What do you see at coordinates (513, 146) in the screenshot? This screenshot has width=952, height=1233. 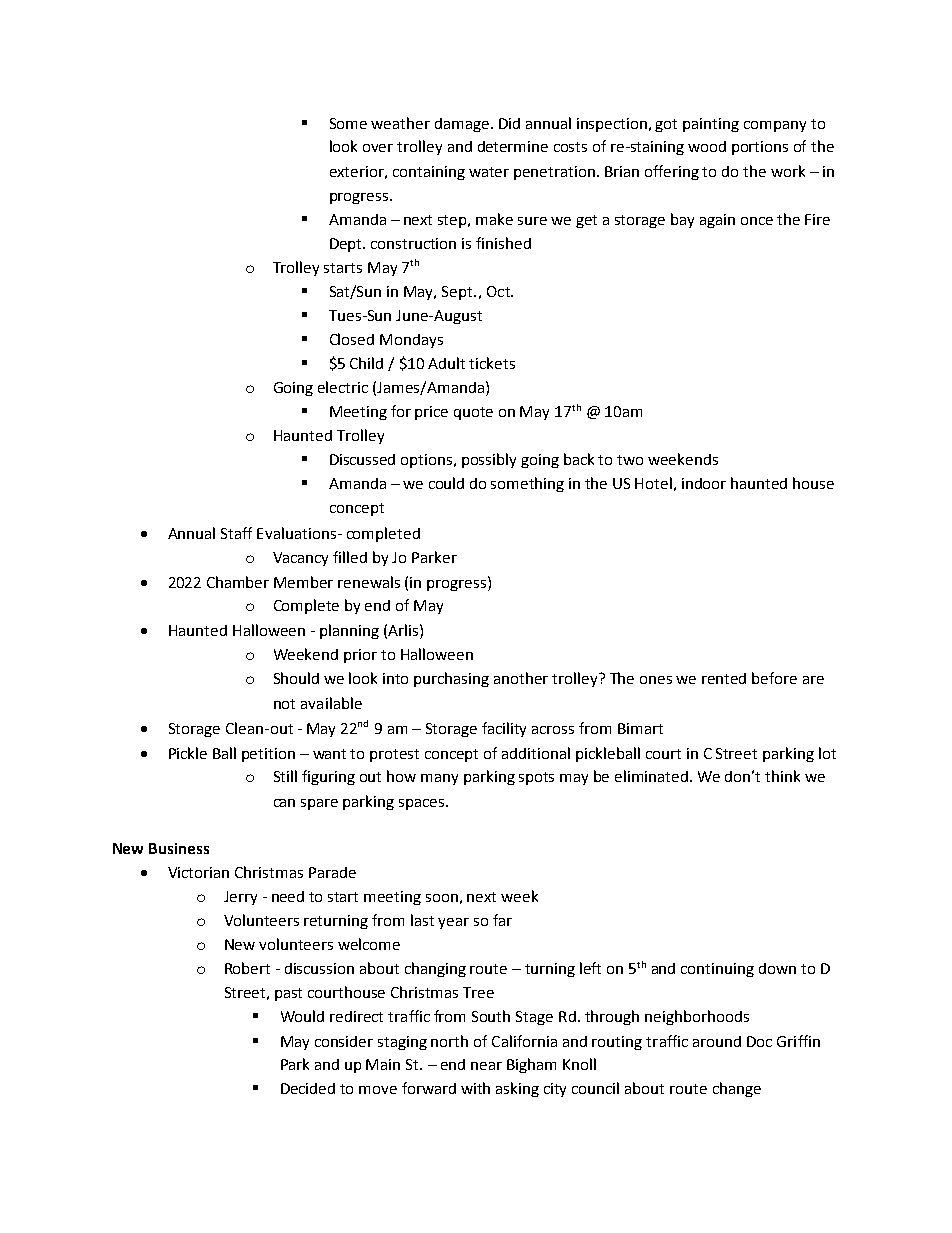 I see `determine` at bounding box center [513, 146].
